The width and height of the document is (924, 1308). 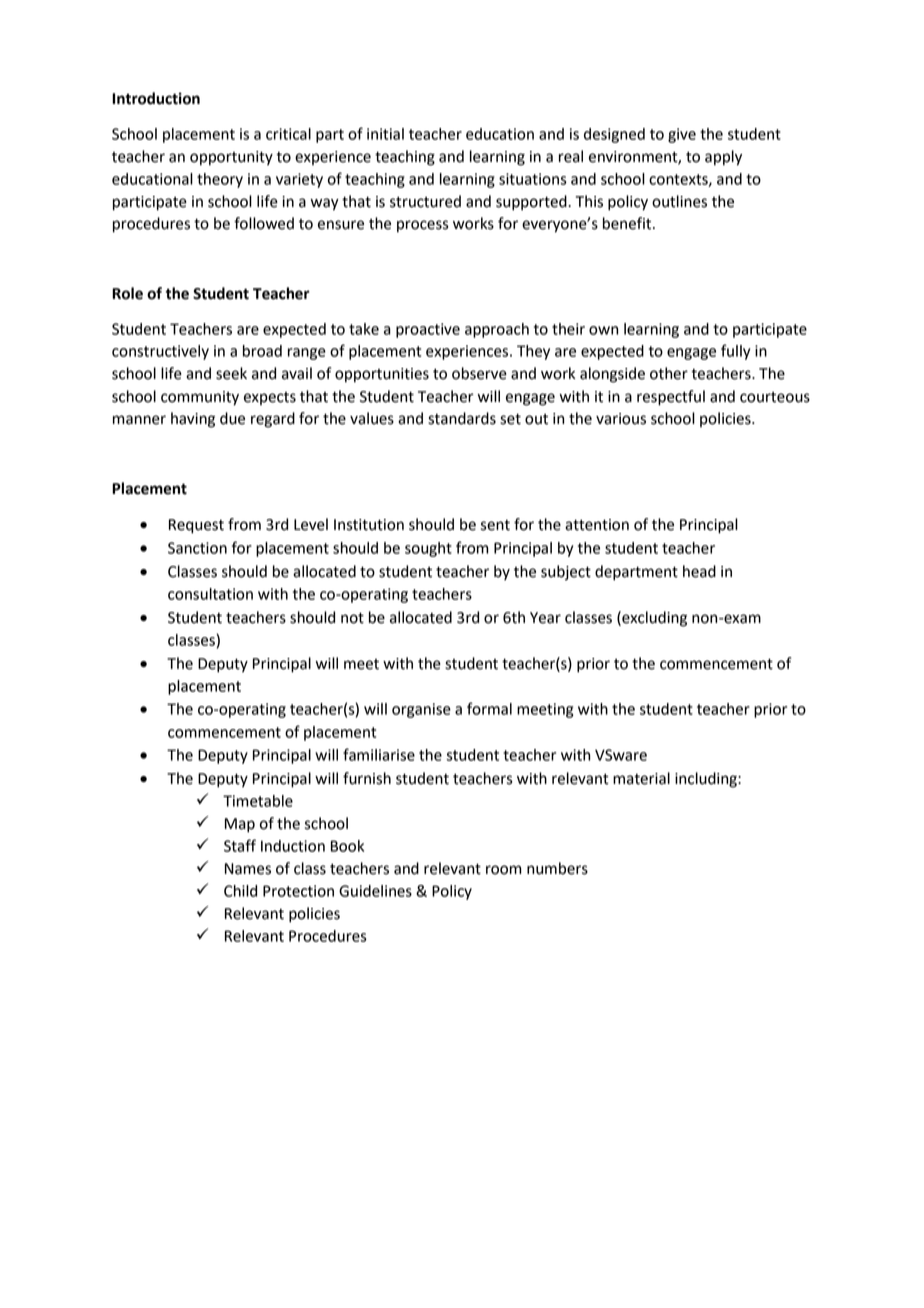 I want to click on give, so click(x=682, y=135).
